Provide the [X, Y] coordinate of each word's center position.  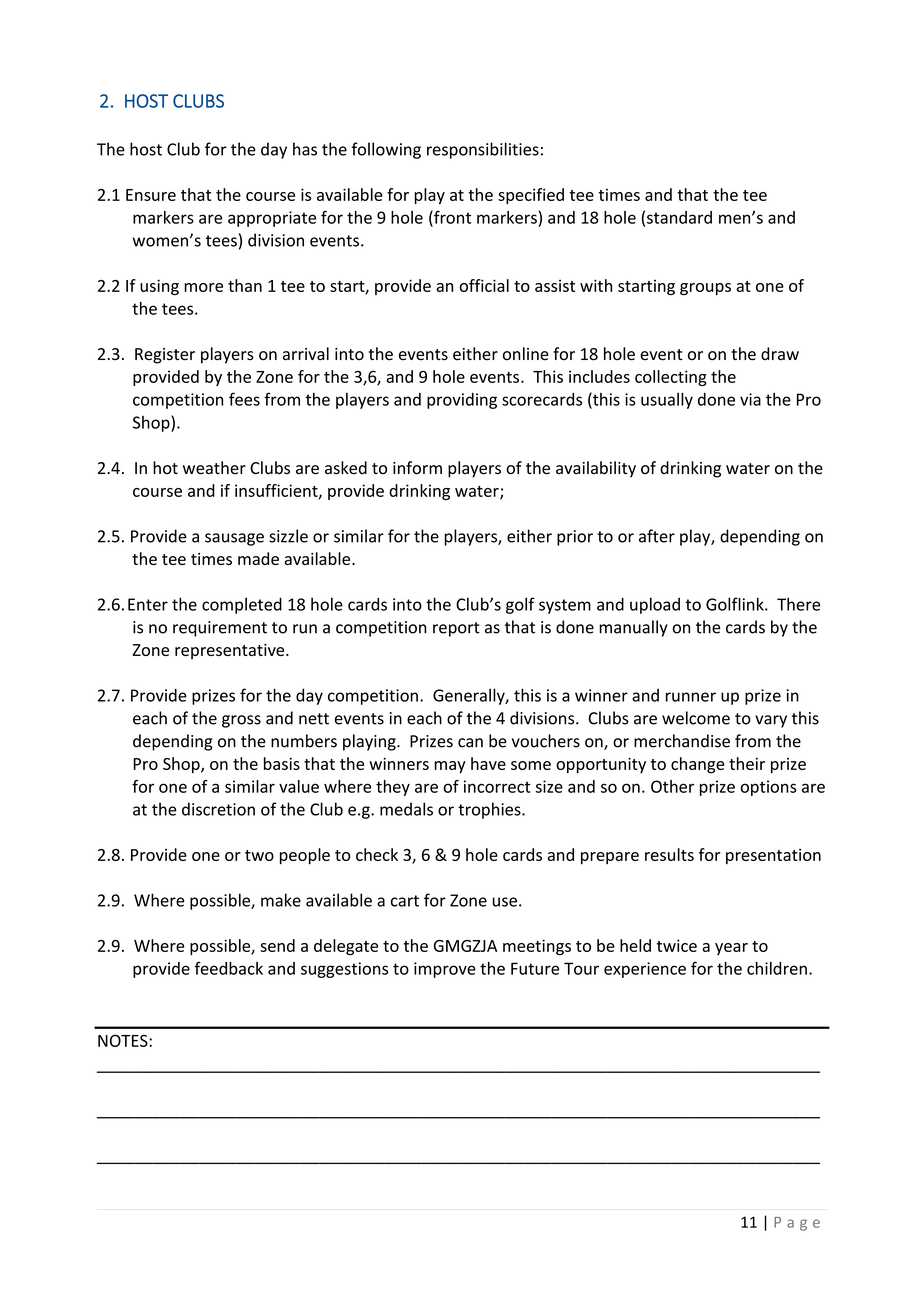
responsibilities [483, 150]
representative [231, 652]
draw [780, 354]
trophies [490, 810]
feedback [228, 968]
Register [165, 356]
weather [214, 468]
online [526, 354]
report [456, 629]
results [669, 854]
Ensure [151, 195]
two [259, 855]
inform [417, 468]
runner [691, 697]
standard [679, 217]
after [657, 536]
